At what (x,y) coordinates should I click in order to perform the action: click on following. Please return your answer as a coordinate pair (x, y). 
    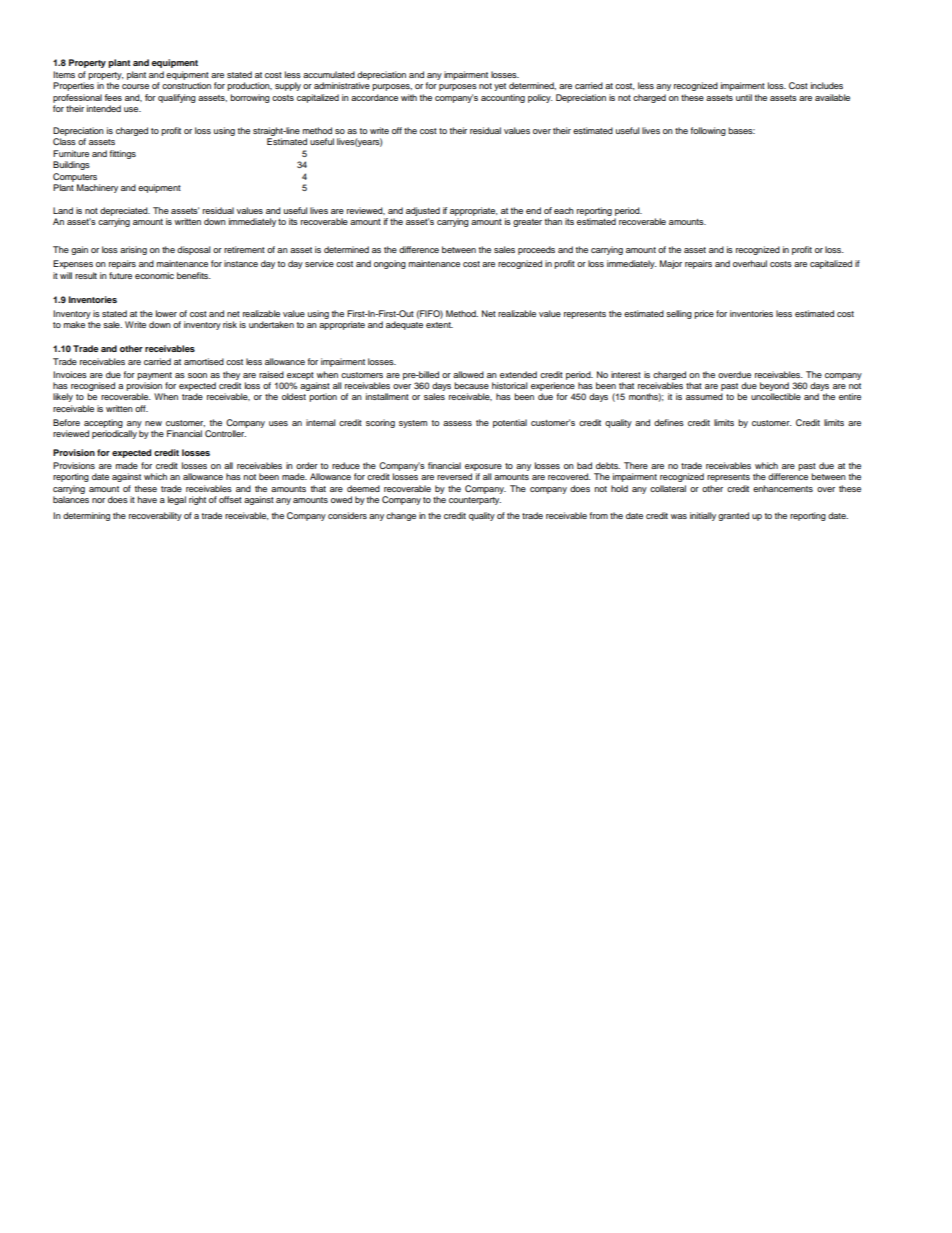
    Looking at the image, I should click on (708, 131).
